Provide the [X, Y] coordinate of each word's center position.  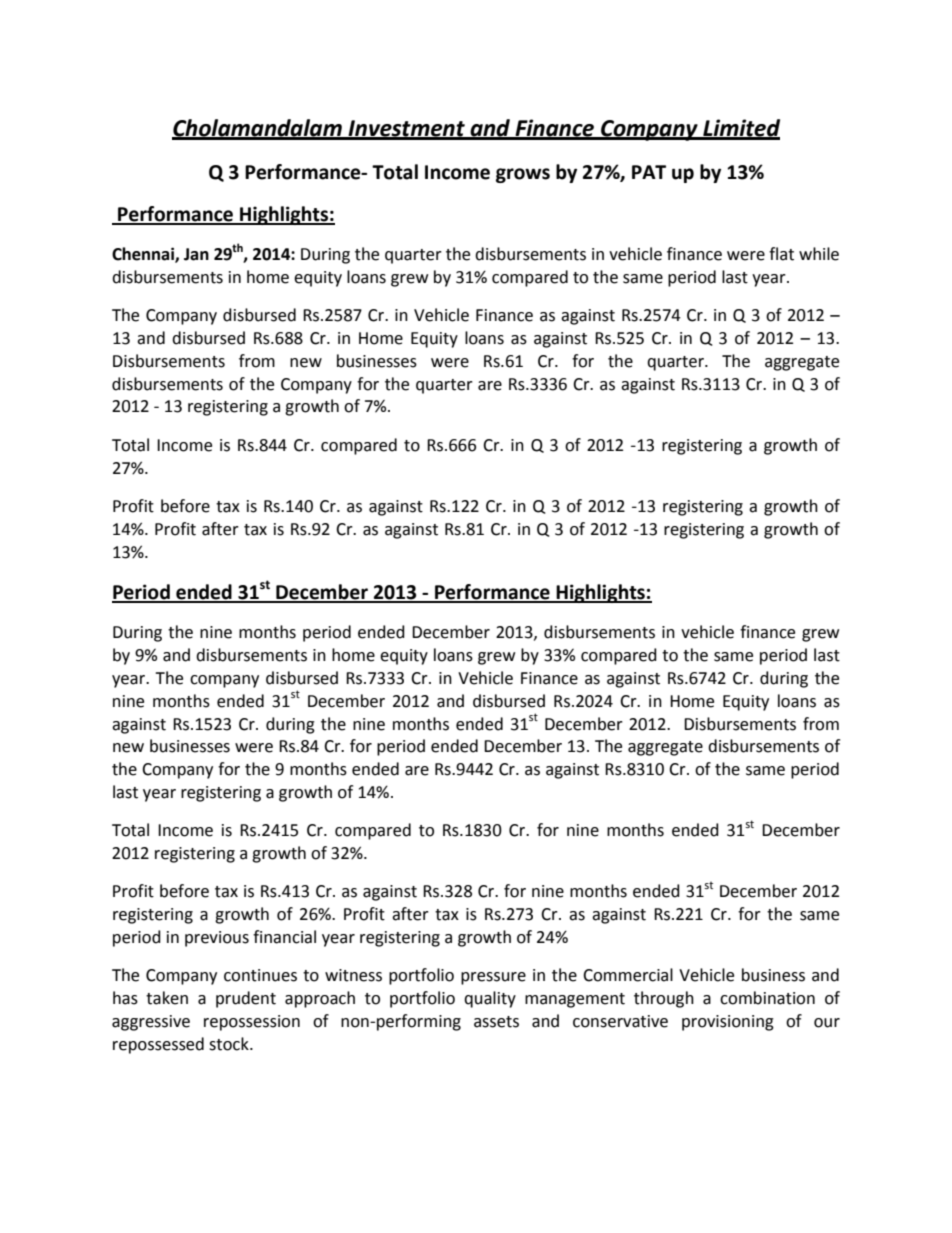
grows [523, 175]
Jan [196, 254]
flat [781, 254]
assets [496, 1022]
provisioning [728, 1023]
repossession [252, 1023]
